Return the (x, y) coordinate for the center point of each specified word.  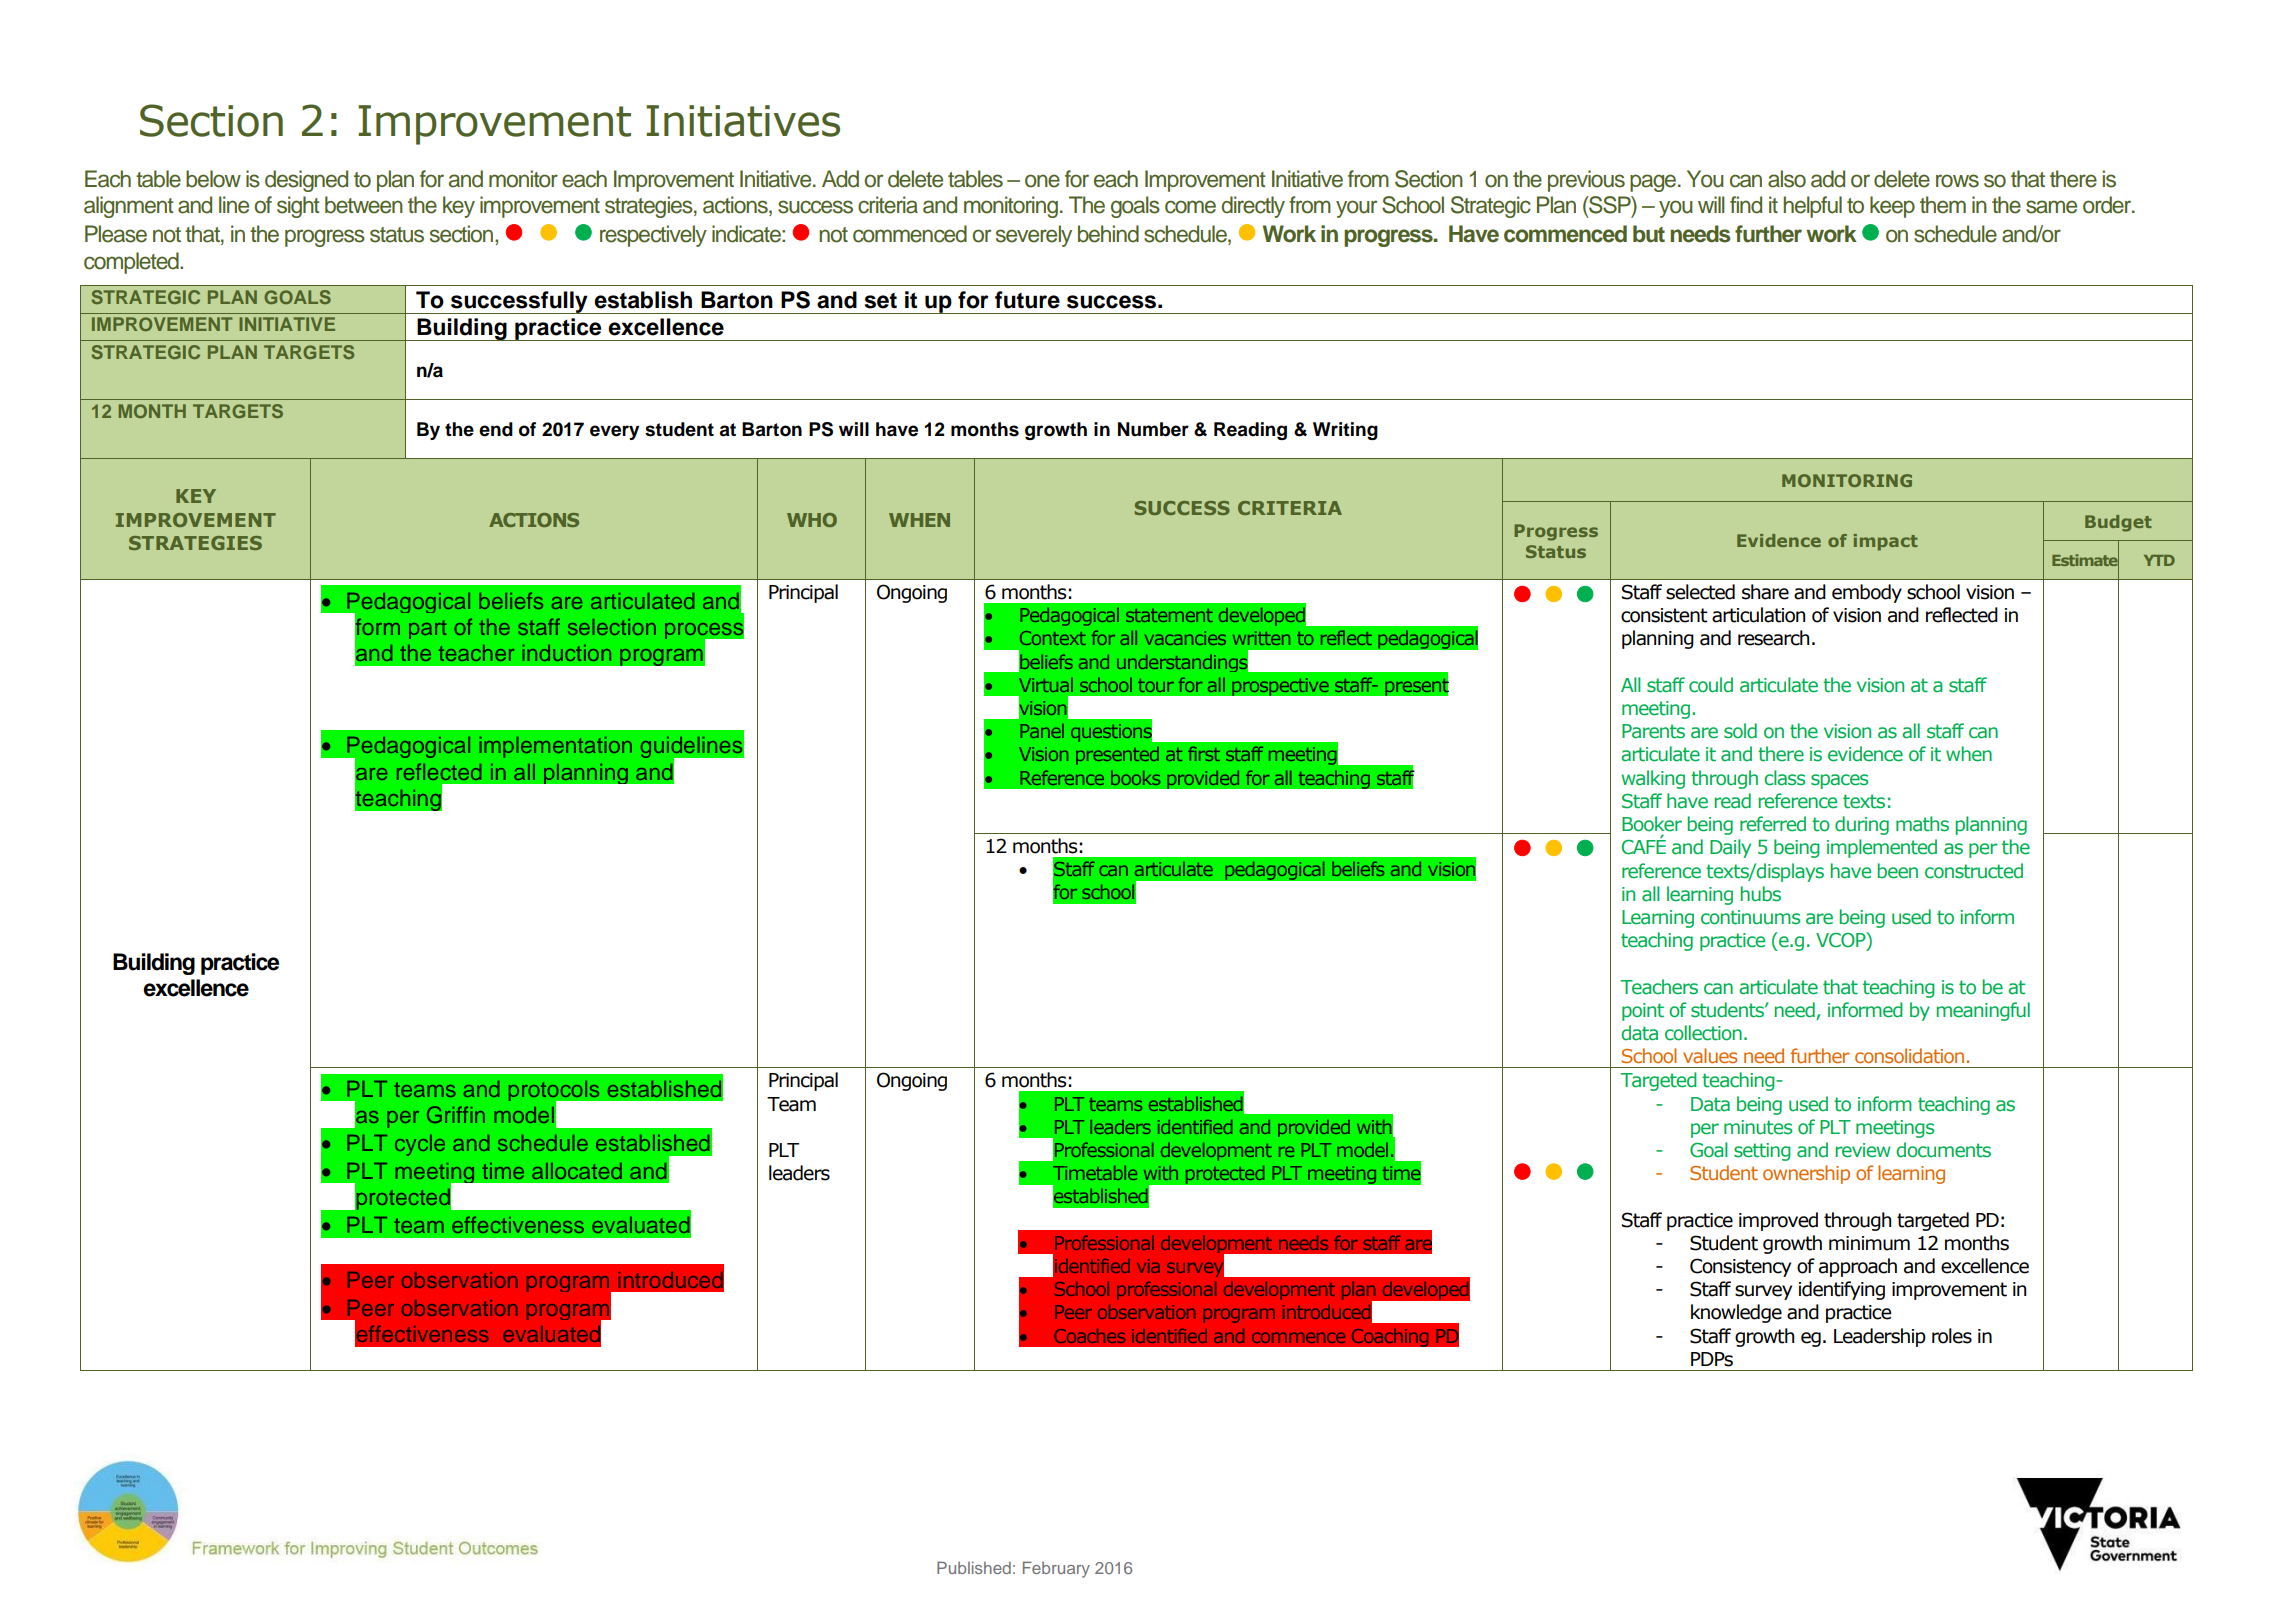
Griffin (456, 1114)
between (364, 205)
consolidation (1909, 1055)
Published (974, 1567)
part (427, 629)
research (1773, 638)
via (1148, 1266)
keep (1892, 207)
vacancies (1185, 638)
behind (1108, 234)
